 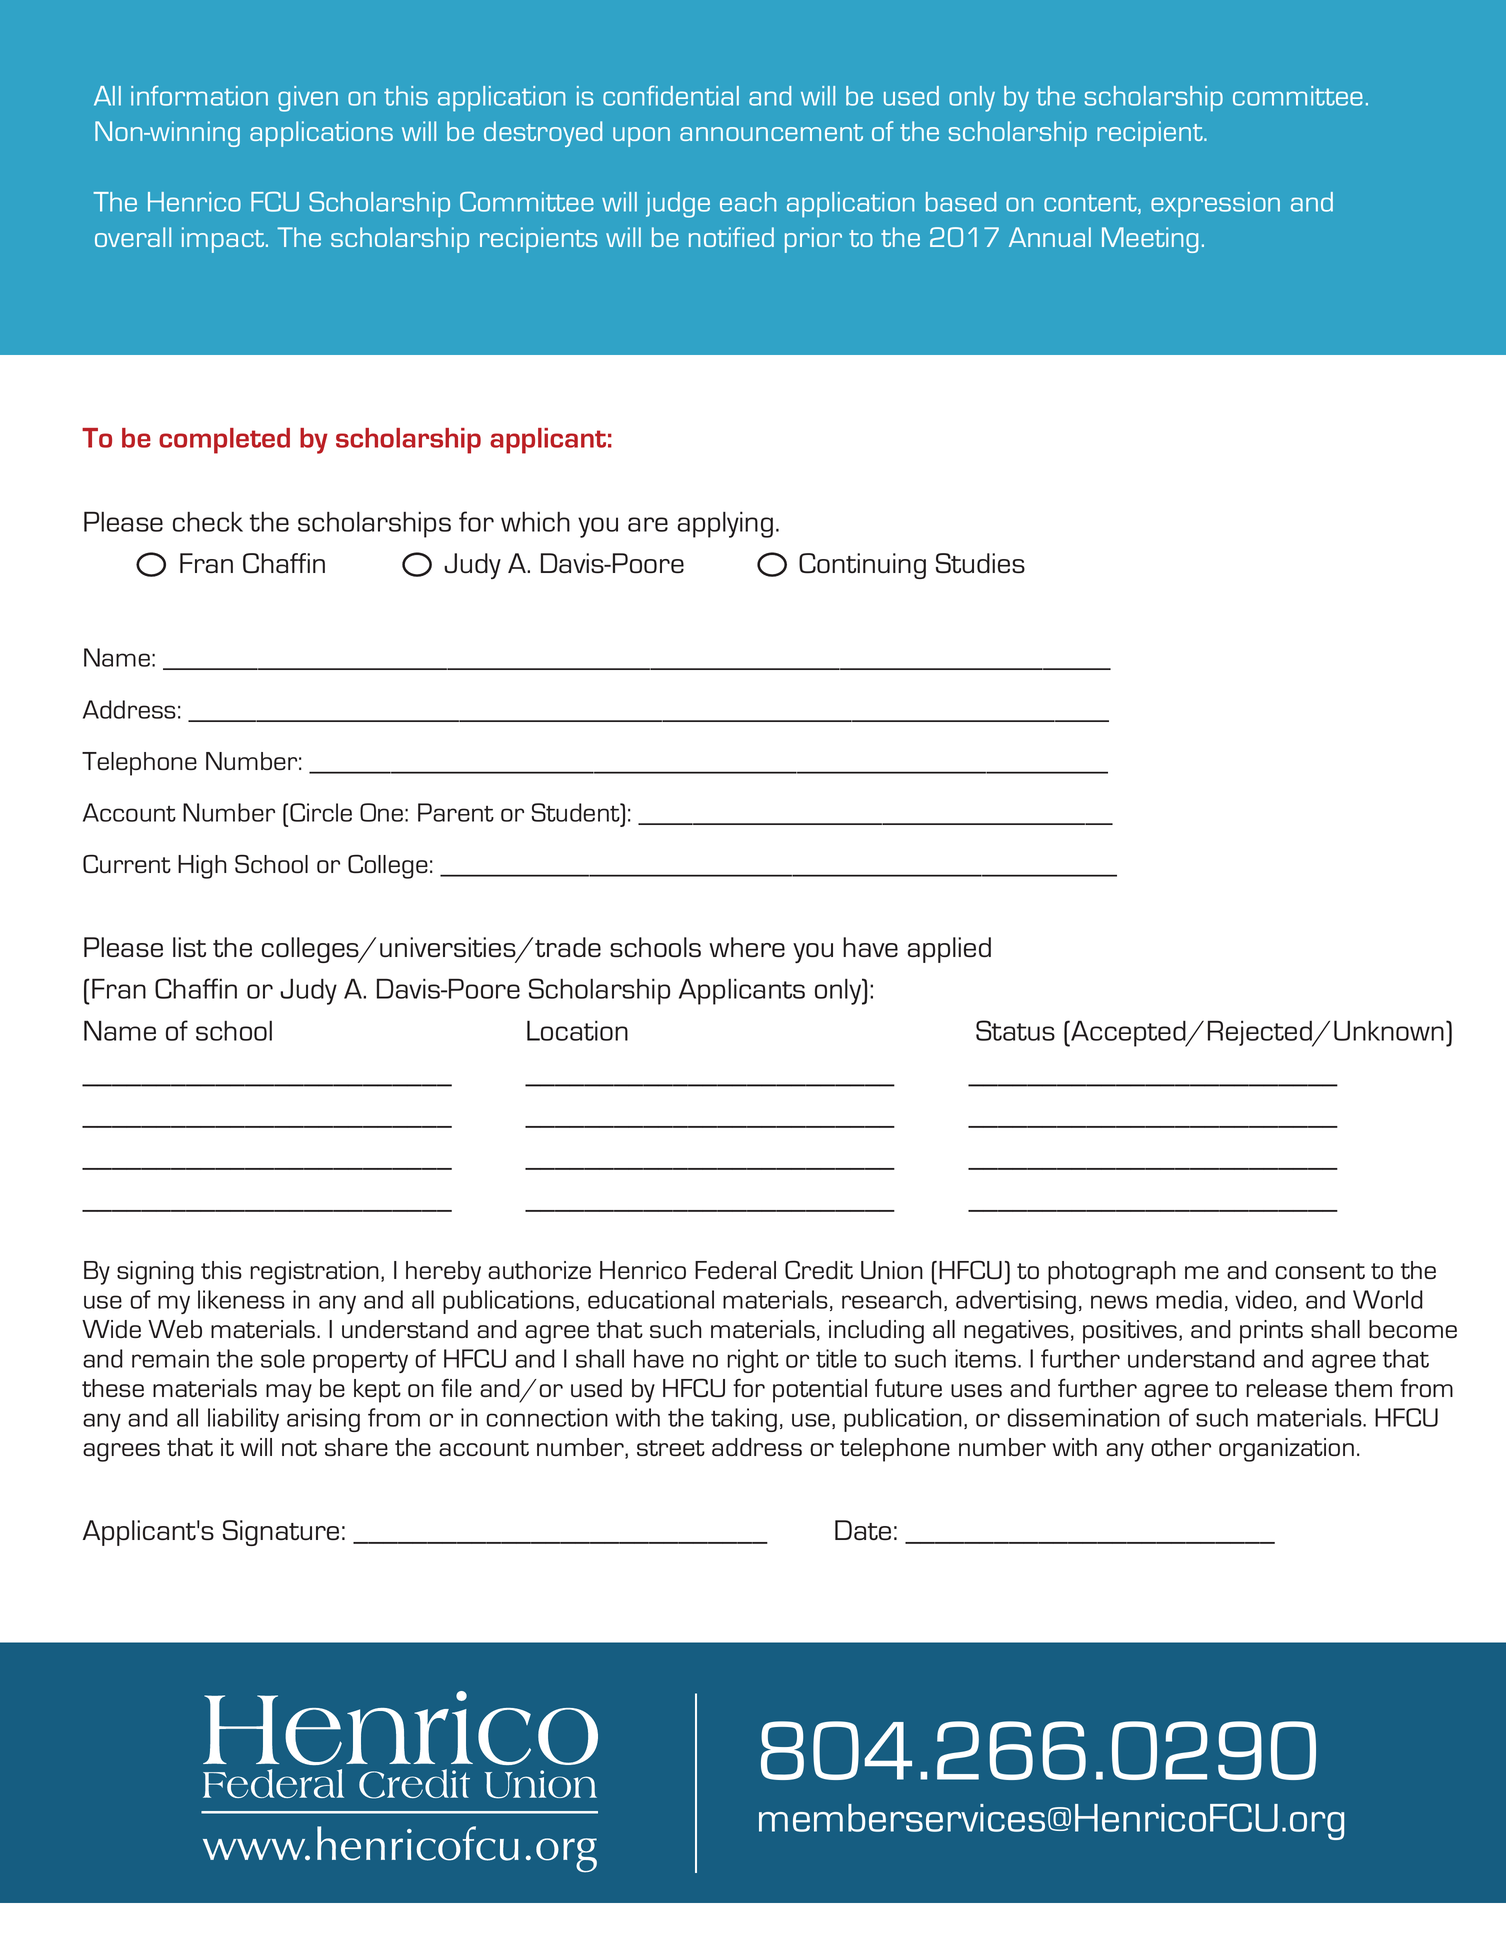 What do you see at coordinates (281, 1533) in the screenshot?
I see `Signature` at bounding box center [281, 1533].
